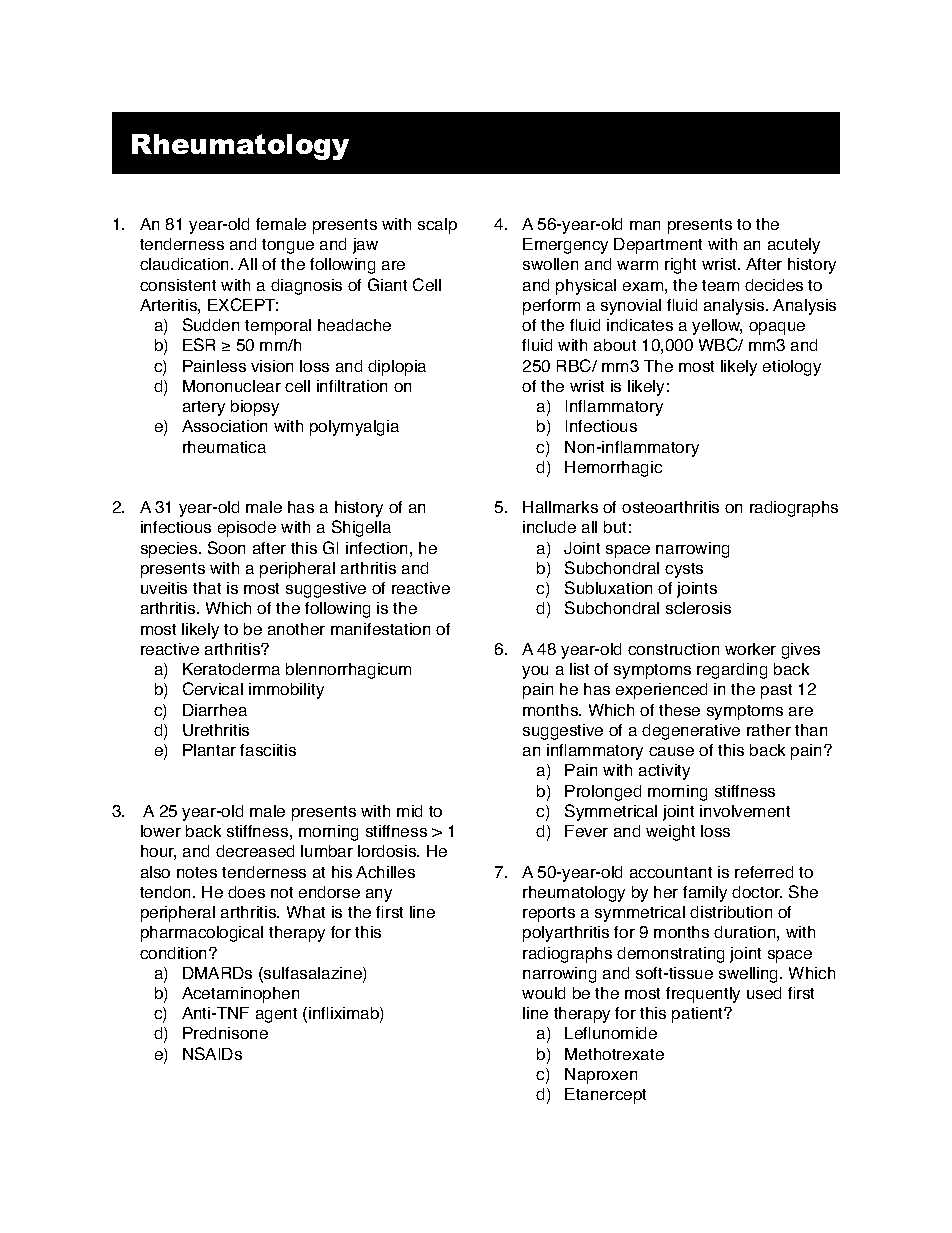 This image has width=952, height=1233. I want to click on Prolonged, so click(603, 793).
